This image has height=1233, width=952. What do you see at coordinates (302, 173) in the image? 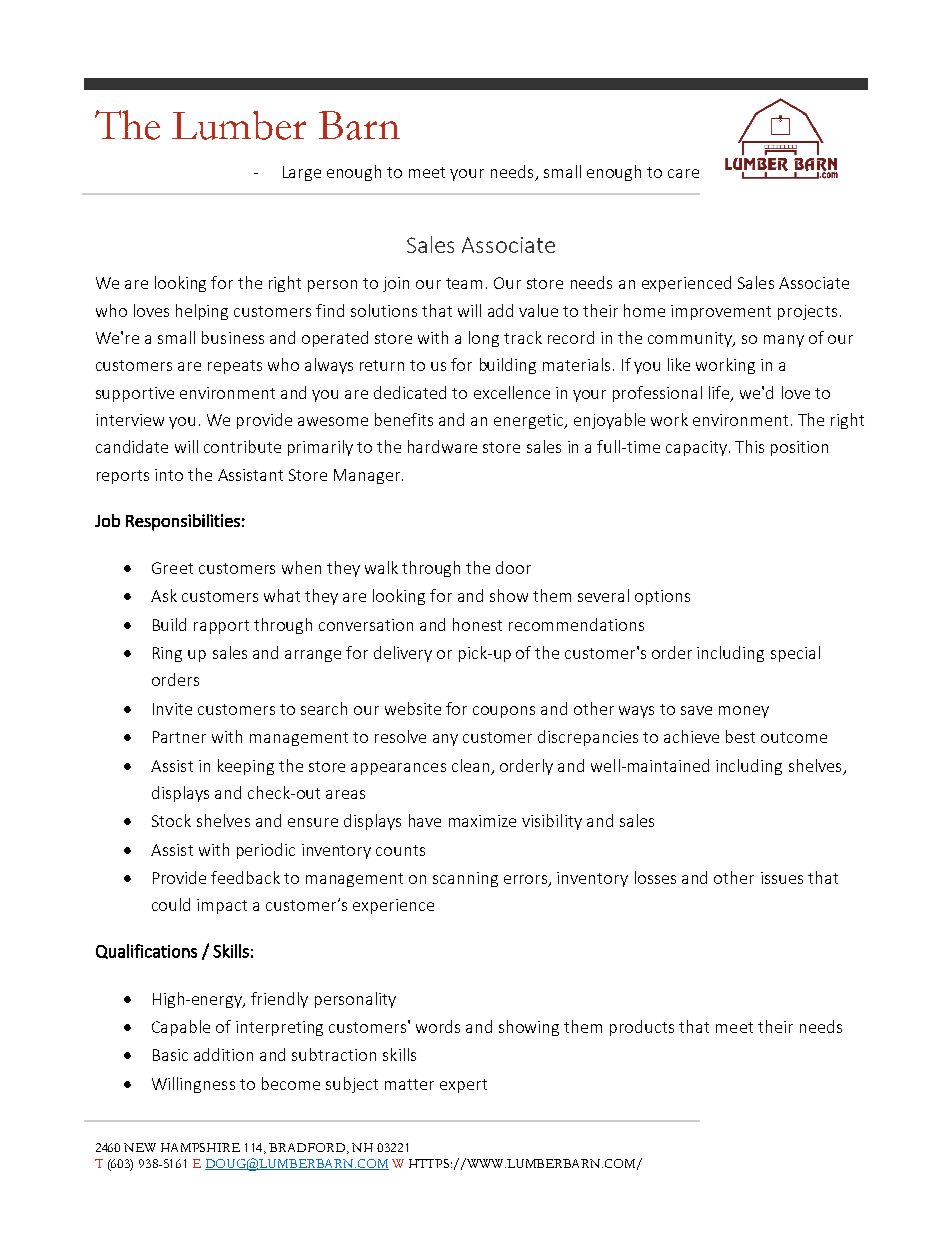
I see `Large` at bounding box center [302, 173].
